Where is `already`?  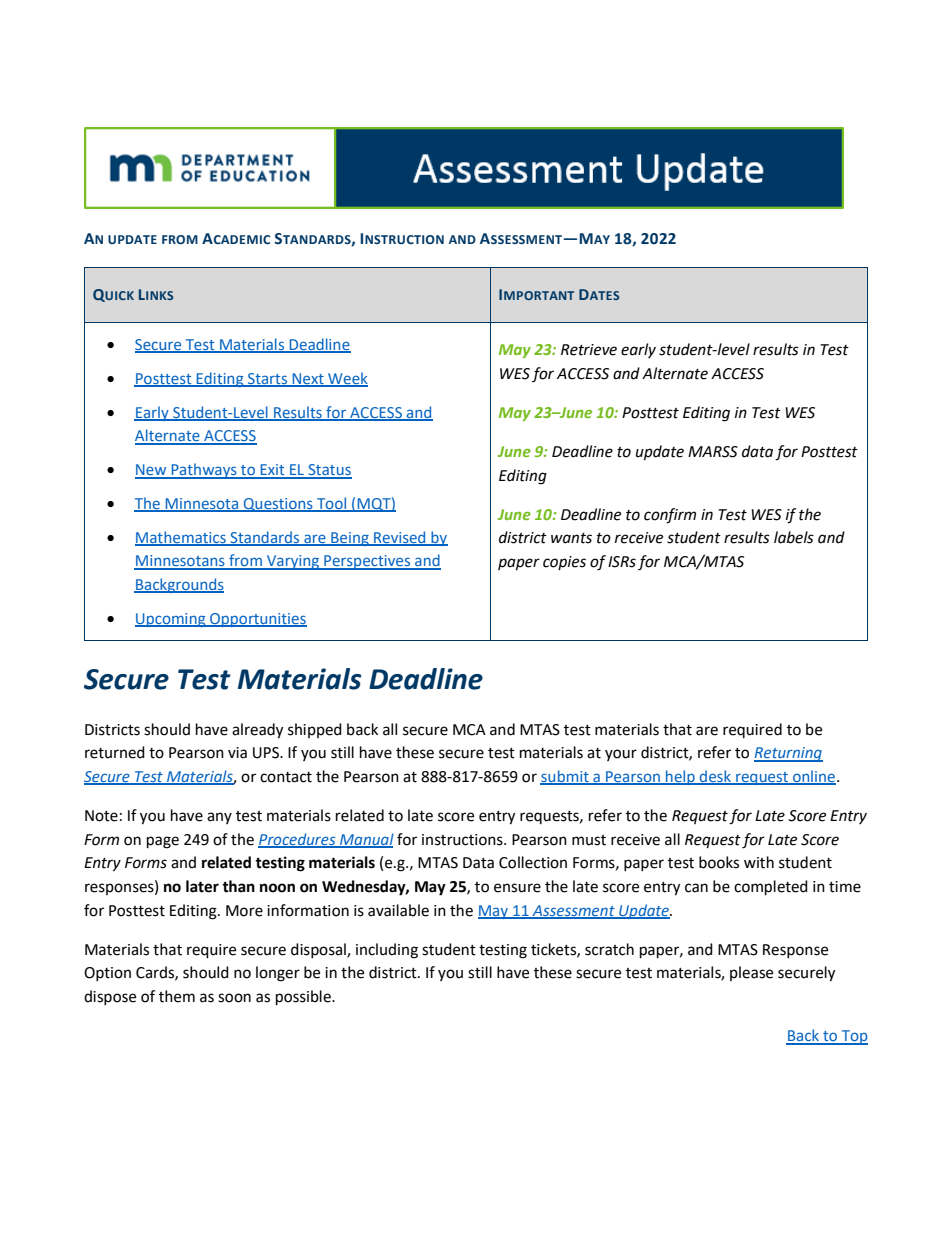
already is located at coordinates (257, 731).
